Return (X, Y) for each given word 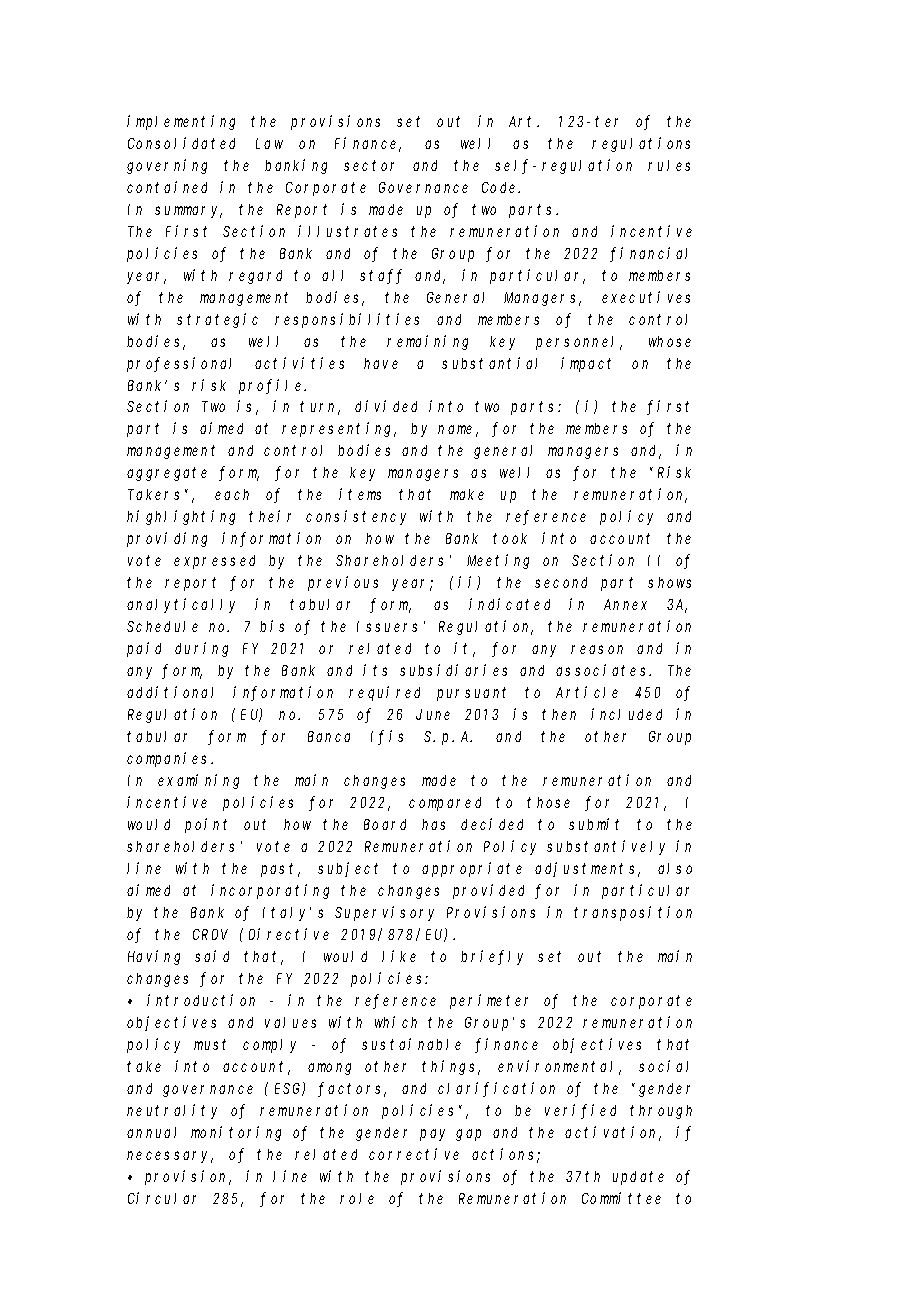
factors (352, 1089)
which (396, 1022)
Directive (289, 934)
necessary (170, 1157)
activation (613, 1133)
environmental (559, 1067)
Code (501, 187)
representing (339, 429)
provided (488, 891)
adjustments (587, 869)
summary (188, 212)
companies (170, 759)
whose (670, 341)
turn (320, 408)
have (381, 363)
